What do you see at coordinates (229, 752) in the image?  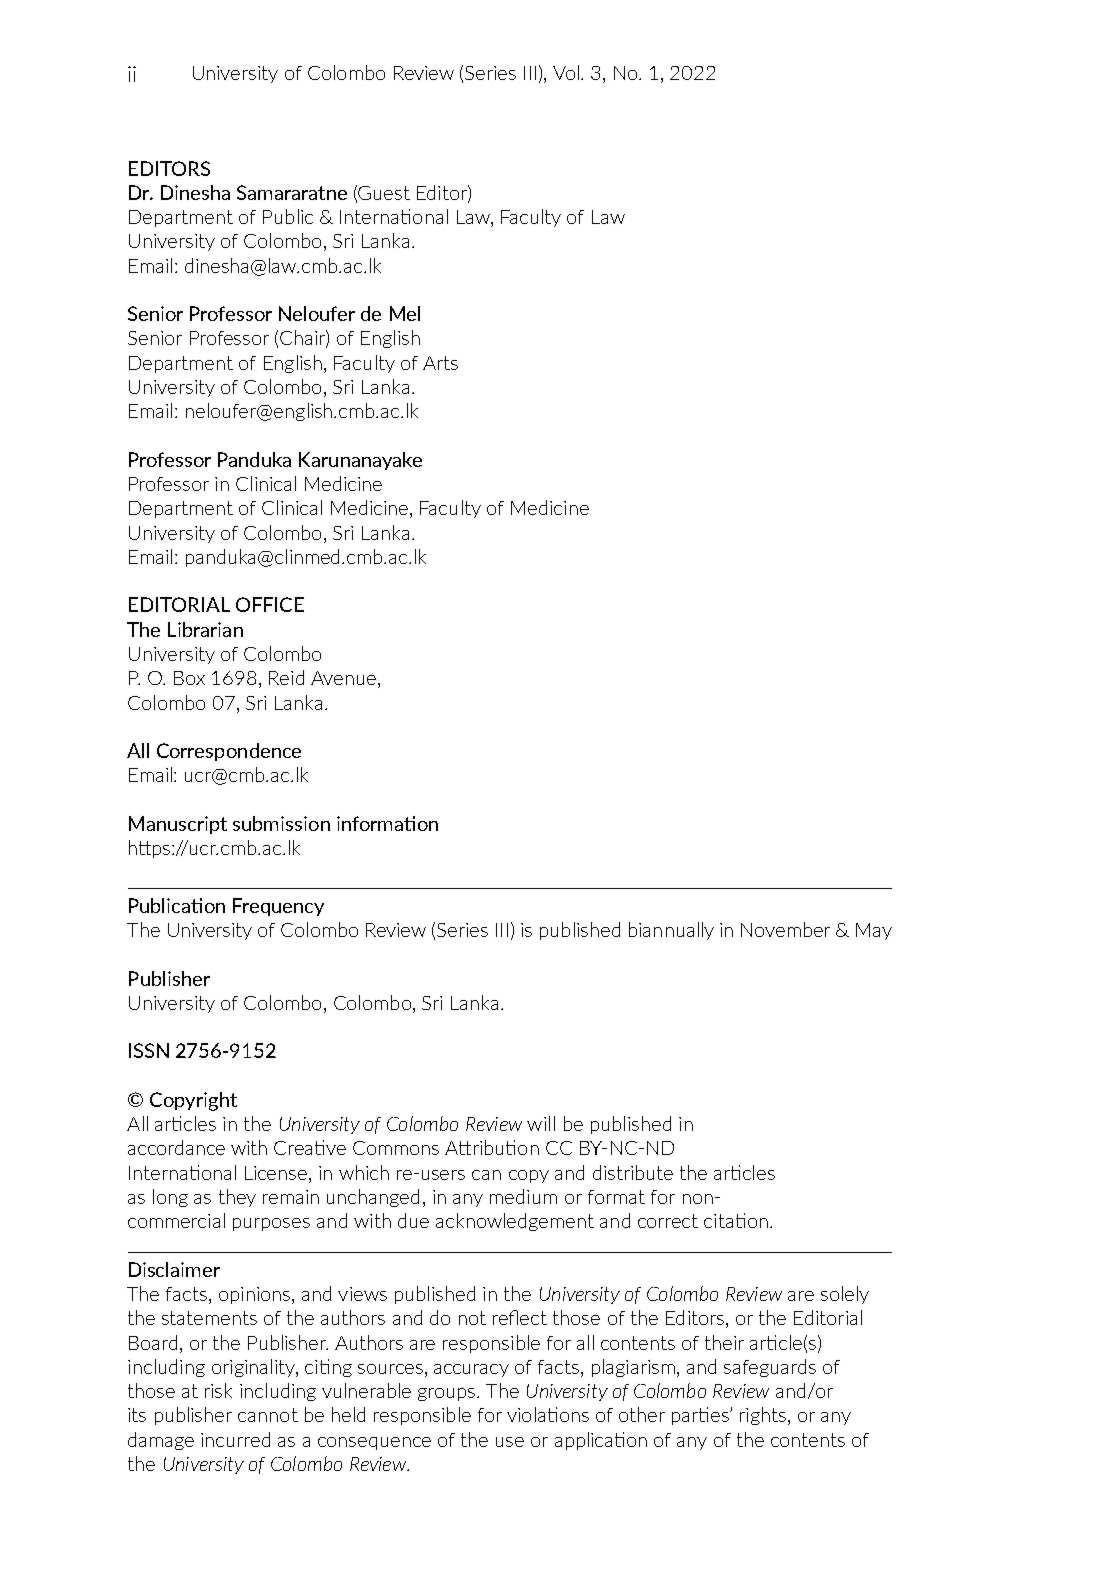 I see `Correspondence` at bounding box center [229, 752].
